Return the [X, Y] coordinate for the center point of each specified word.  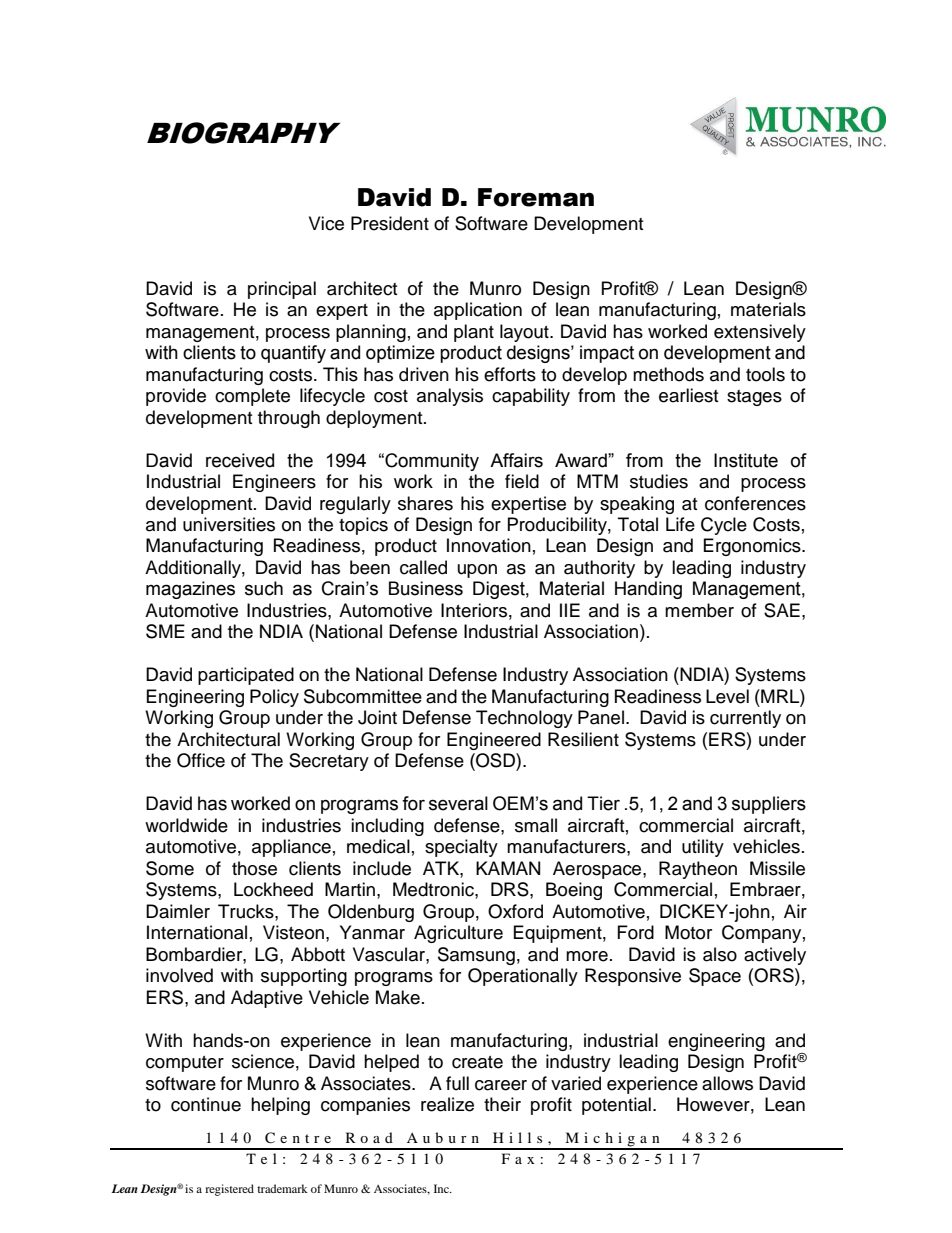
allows [727, 1083]
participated [246, 676]
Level [727, 696]
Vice [326, 223]
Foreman [536, 197]
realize [447, 1104]
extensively [760, 333]
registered [229, 1190]
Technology [524, 719]
